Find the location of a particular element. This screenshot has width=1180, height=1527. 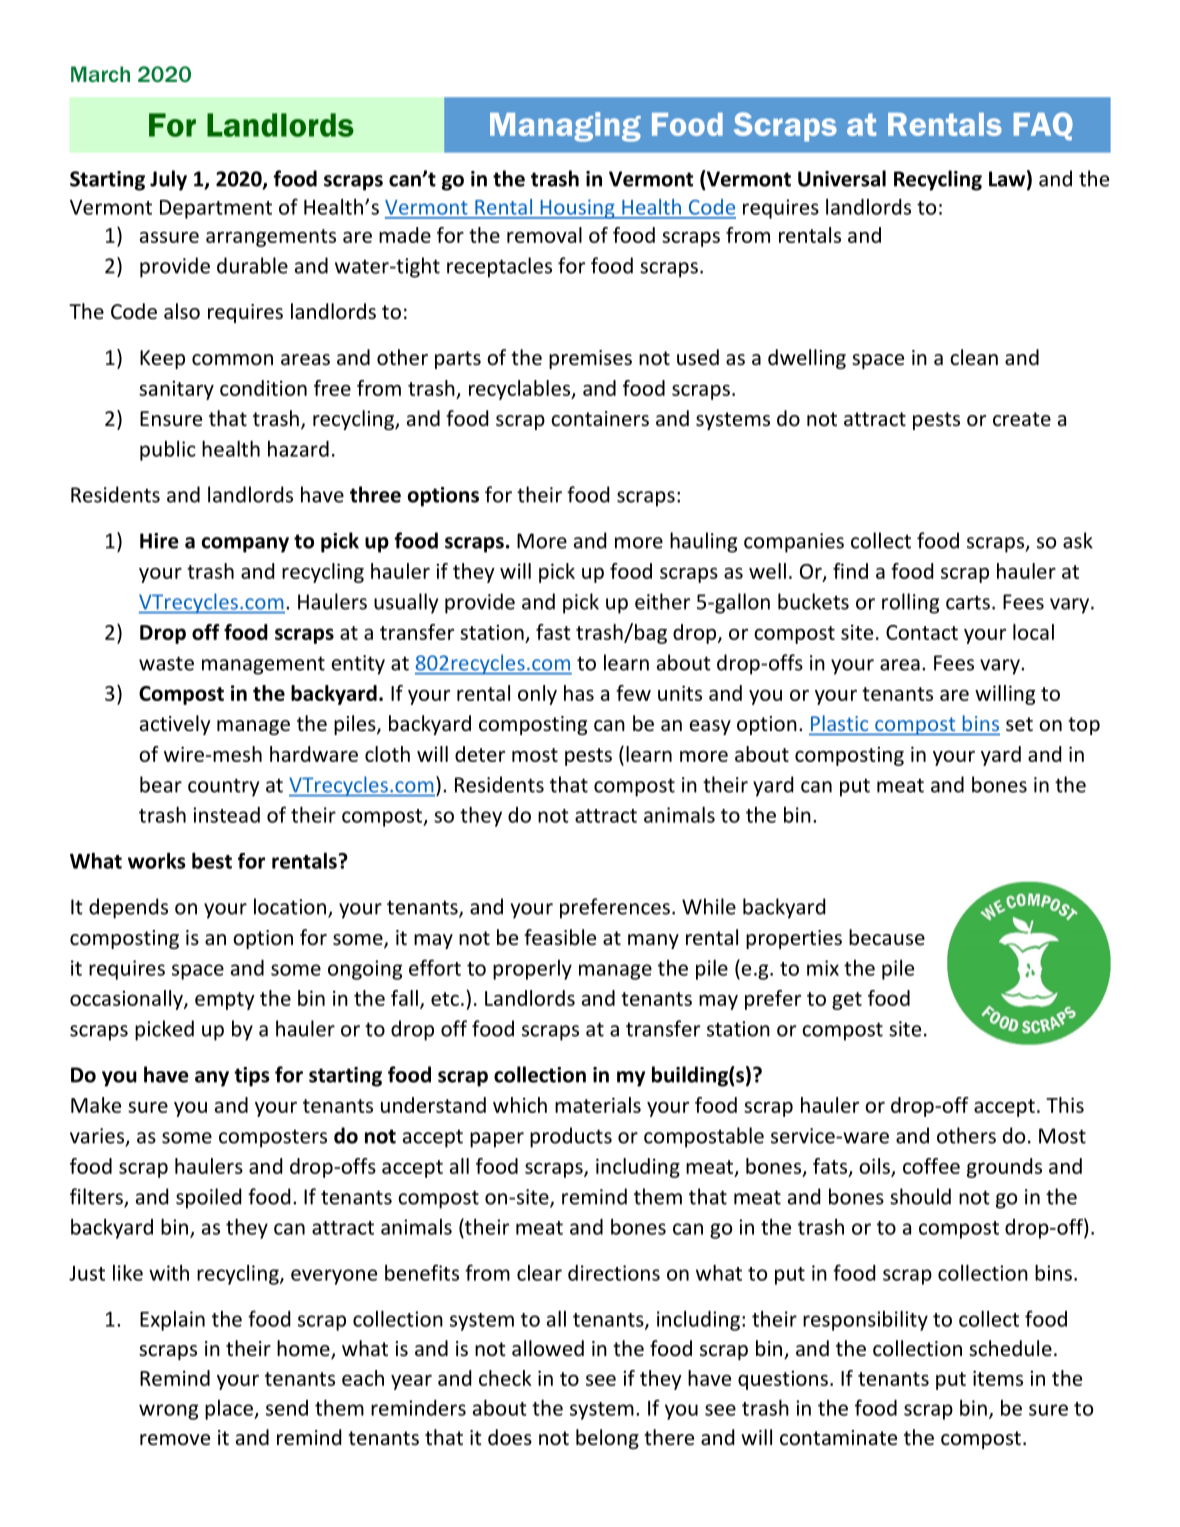

containers is located at coordinates (600, 419).
